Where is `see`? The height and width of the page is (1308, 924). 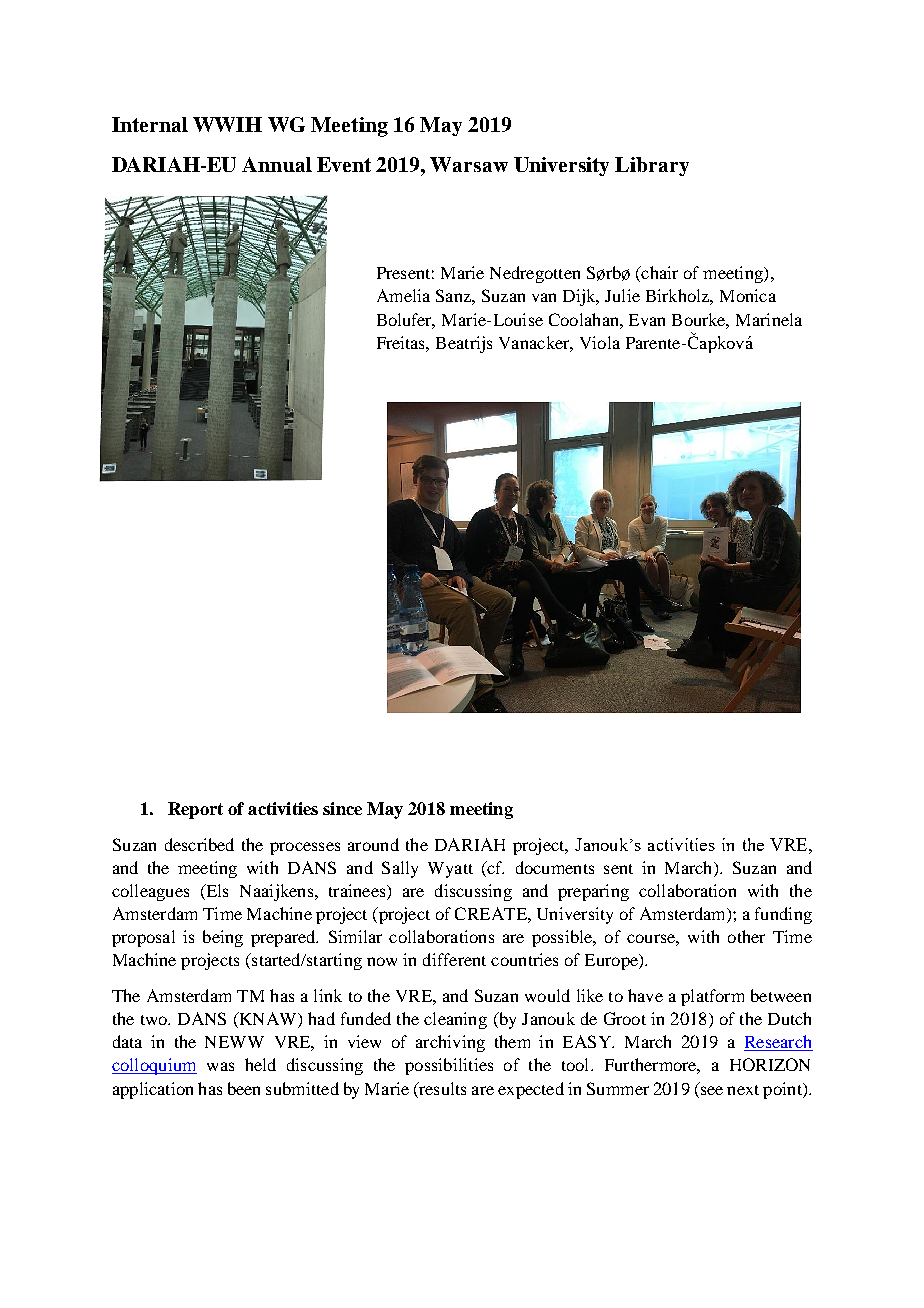
see is located at coordinates (712, 1090).
